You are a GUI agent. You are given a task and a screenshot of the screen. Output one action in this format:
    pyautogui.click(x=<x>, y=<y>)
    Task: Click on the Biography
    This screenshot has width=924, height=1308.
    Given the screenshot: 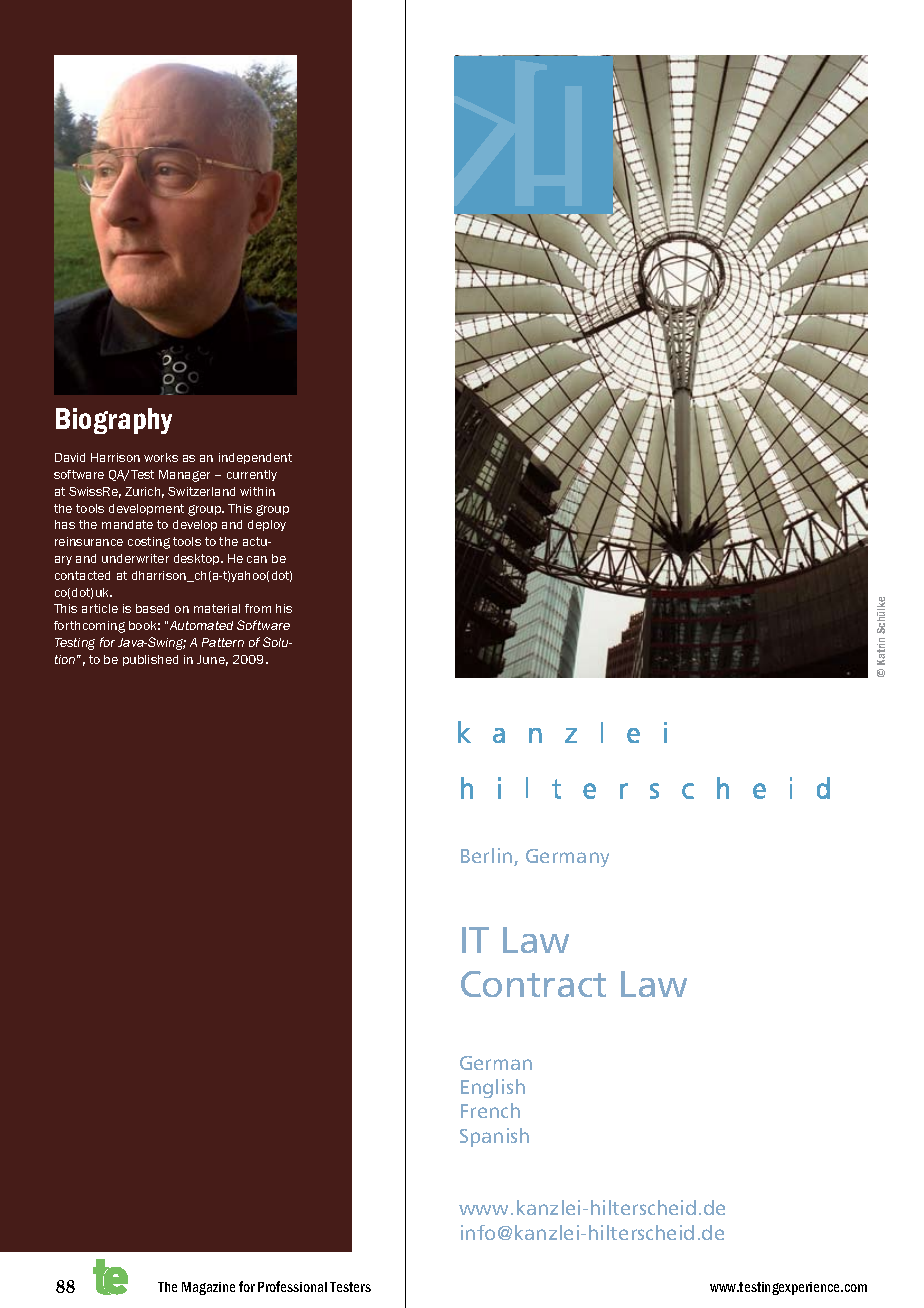 What is the action you would take?
    pyautogui.click(x=114, y=421)
